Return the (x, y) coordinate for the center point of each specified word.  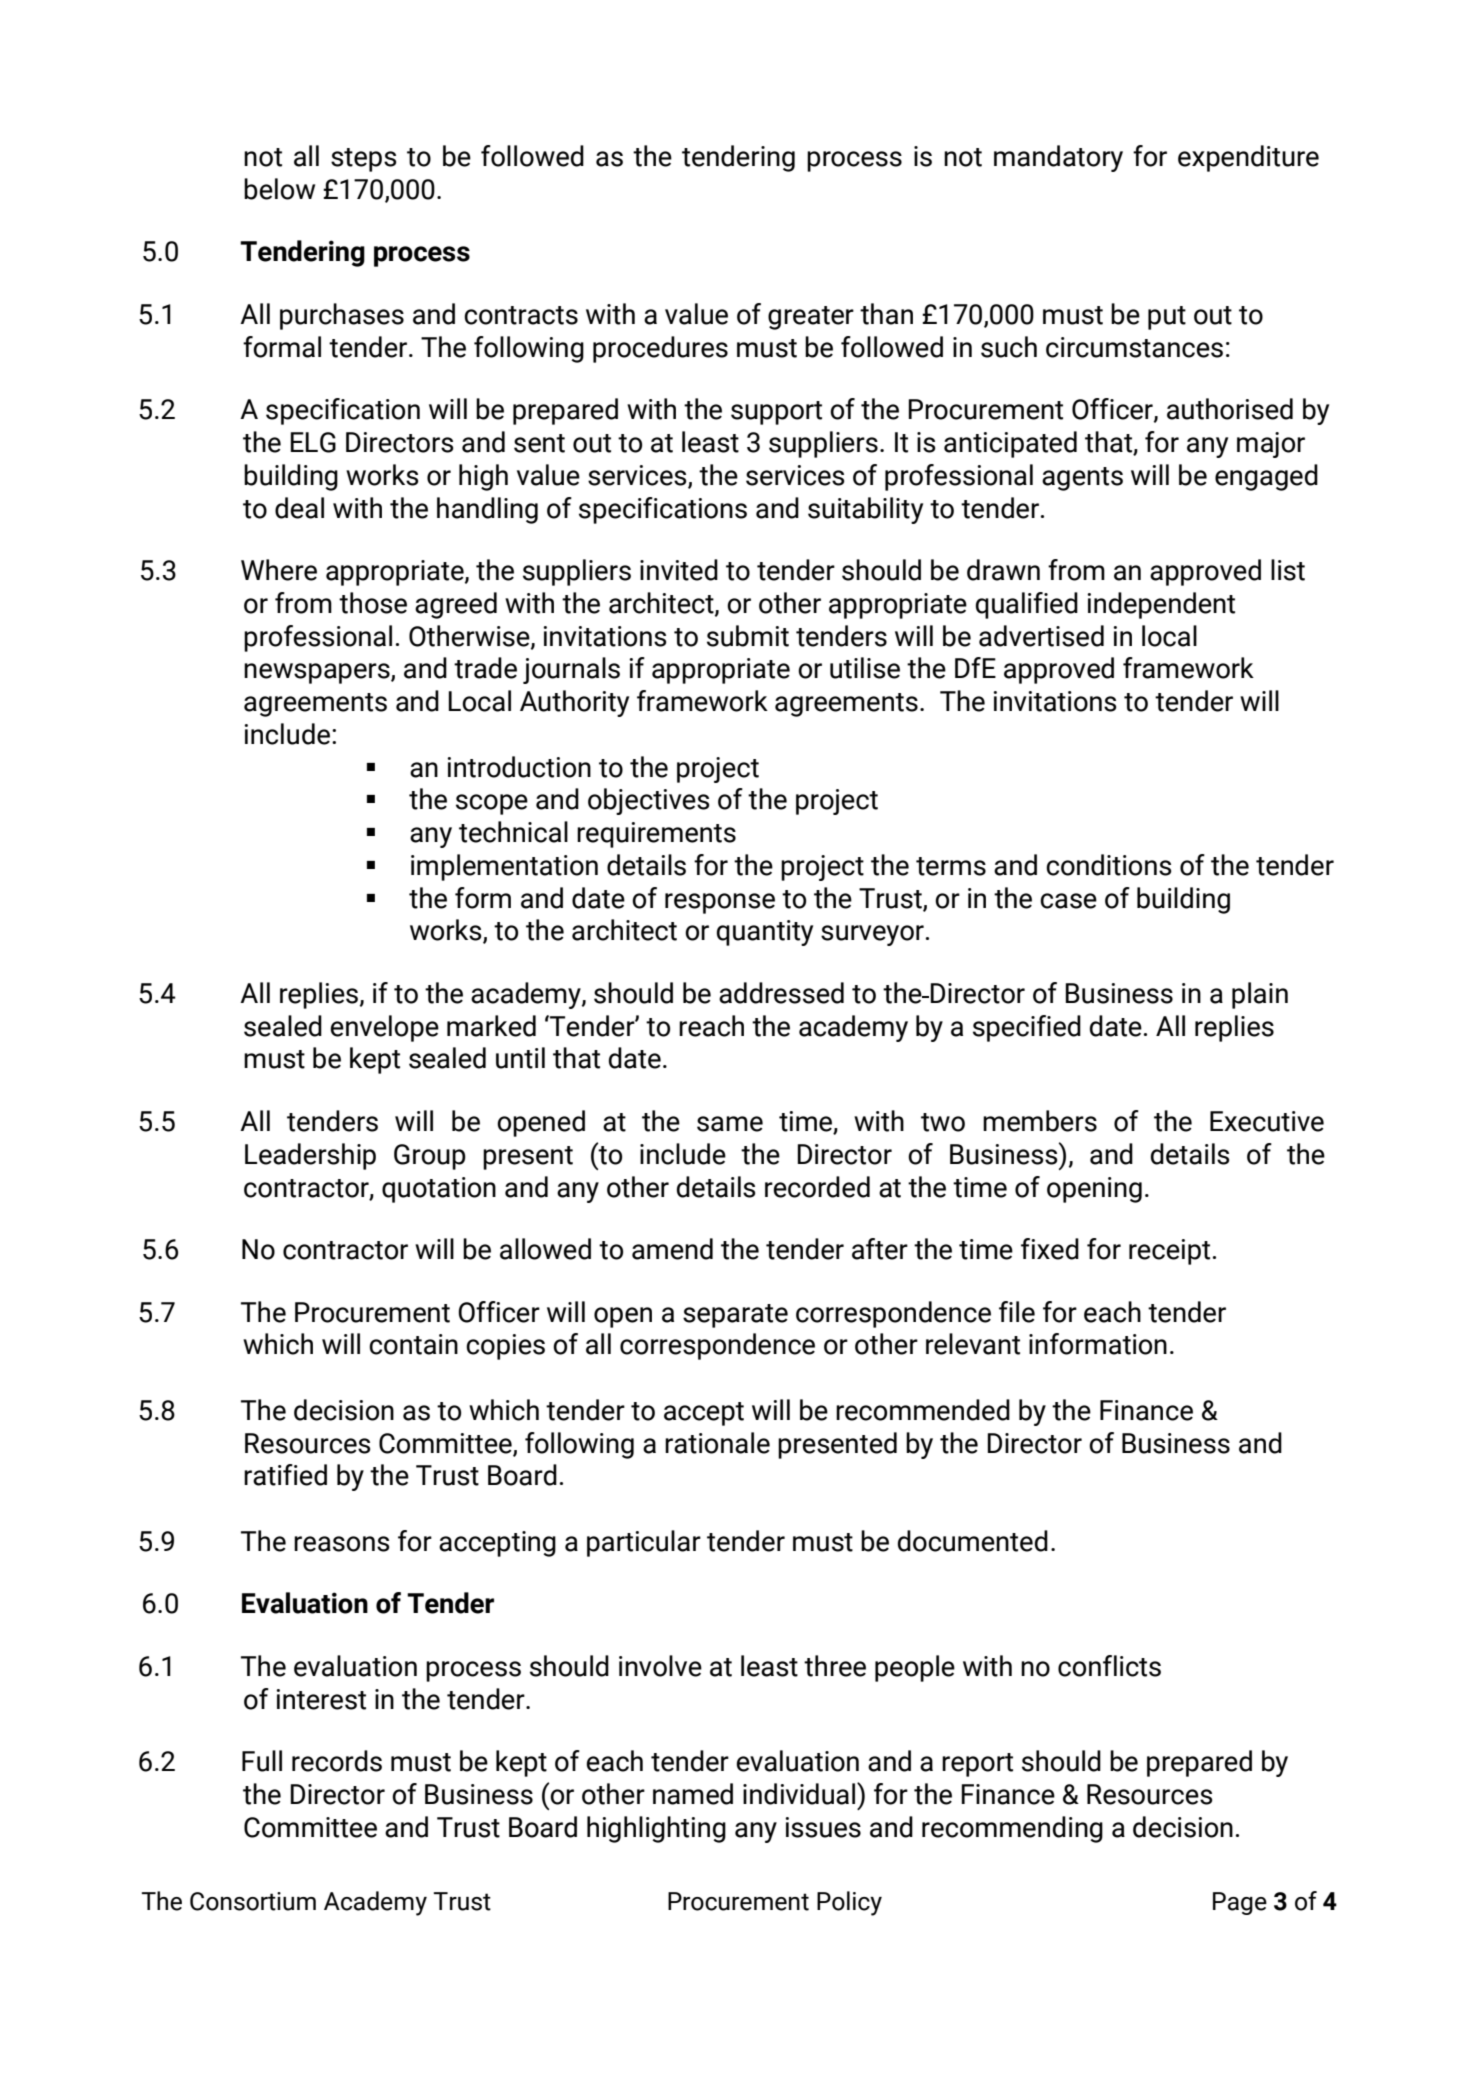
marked (491, 1026)
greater (811, 318)
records (337, 1761)
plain (1260, 995)
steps (364, 160)
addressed (781, 993)
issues (823, 1827)
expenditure (1248, 158)
